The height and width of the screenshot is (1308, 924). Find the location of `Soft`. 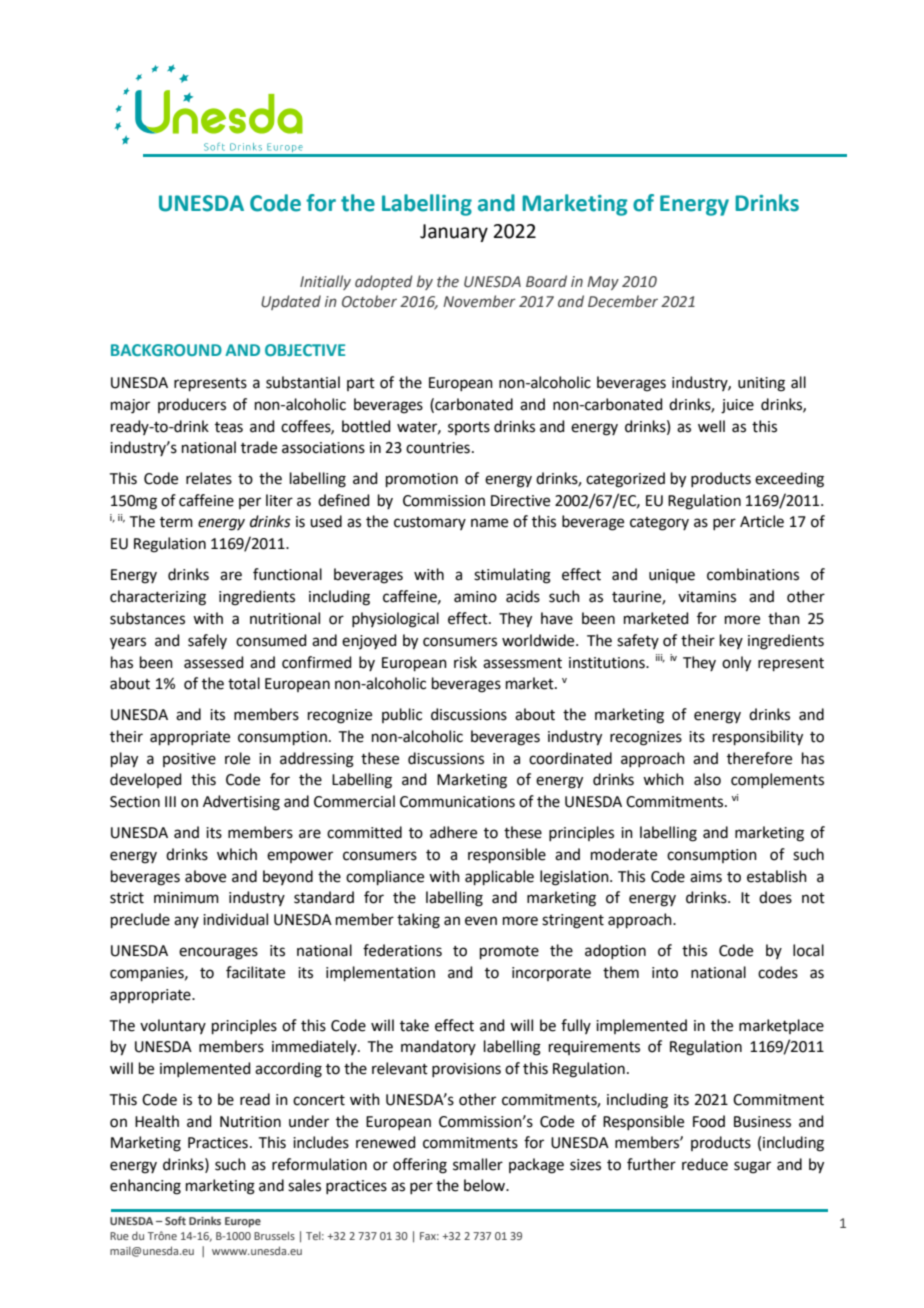

Soft is located at coordinates (175, 1220).
